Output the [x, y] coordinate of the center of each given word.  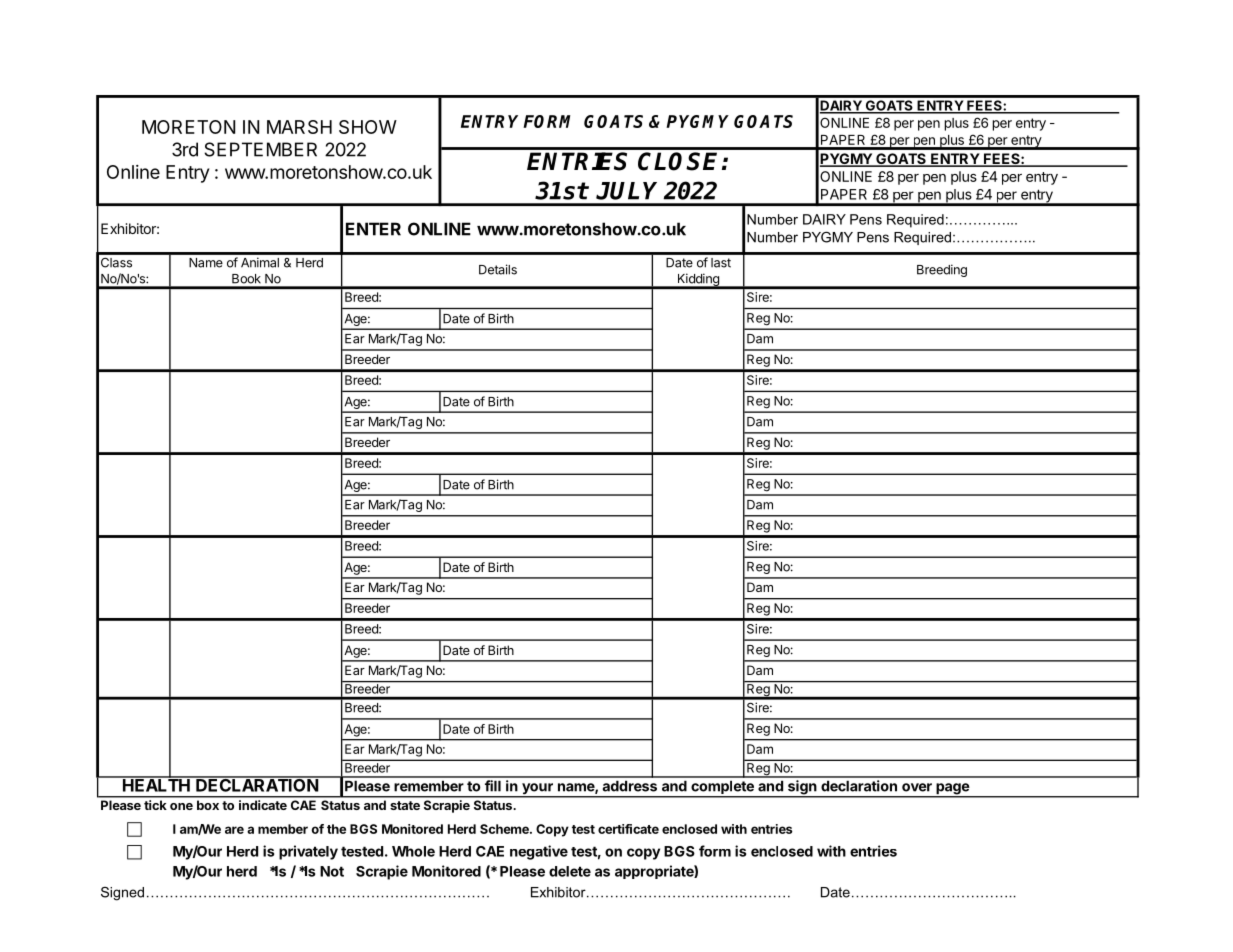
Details [498, 269]
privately [308, 852]
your [537, 790]
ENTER [373, 229]
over [917, 787]
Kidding [698, 281]
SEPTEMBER [260, 149]
